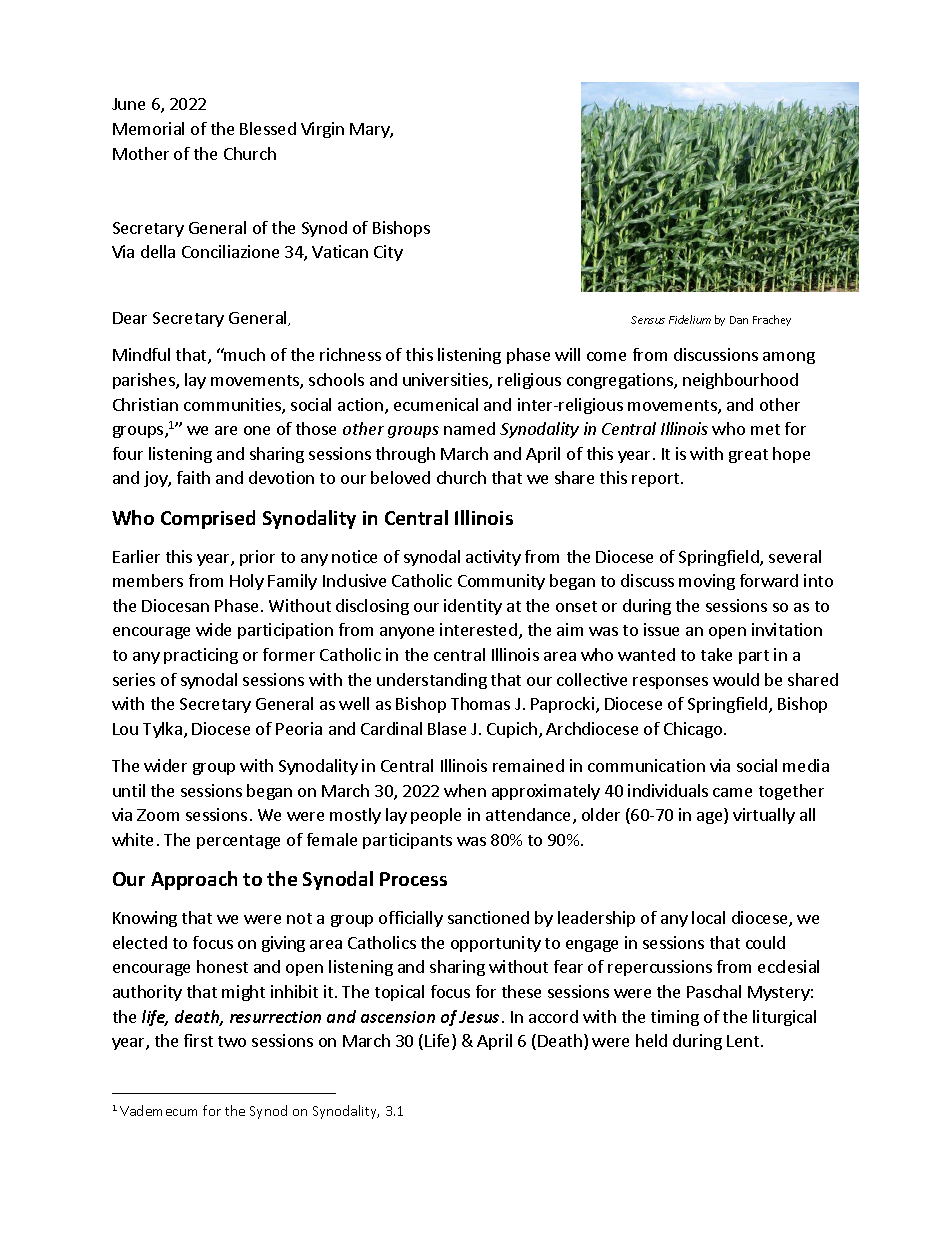  What do you see at coordinates (789, 358) in the document?
I see `among` at bounding box center [789, 358].
